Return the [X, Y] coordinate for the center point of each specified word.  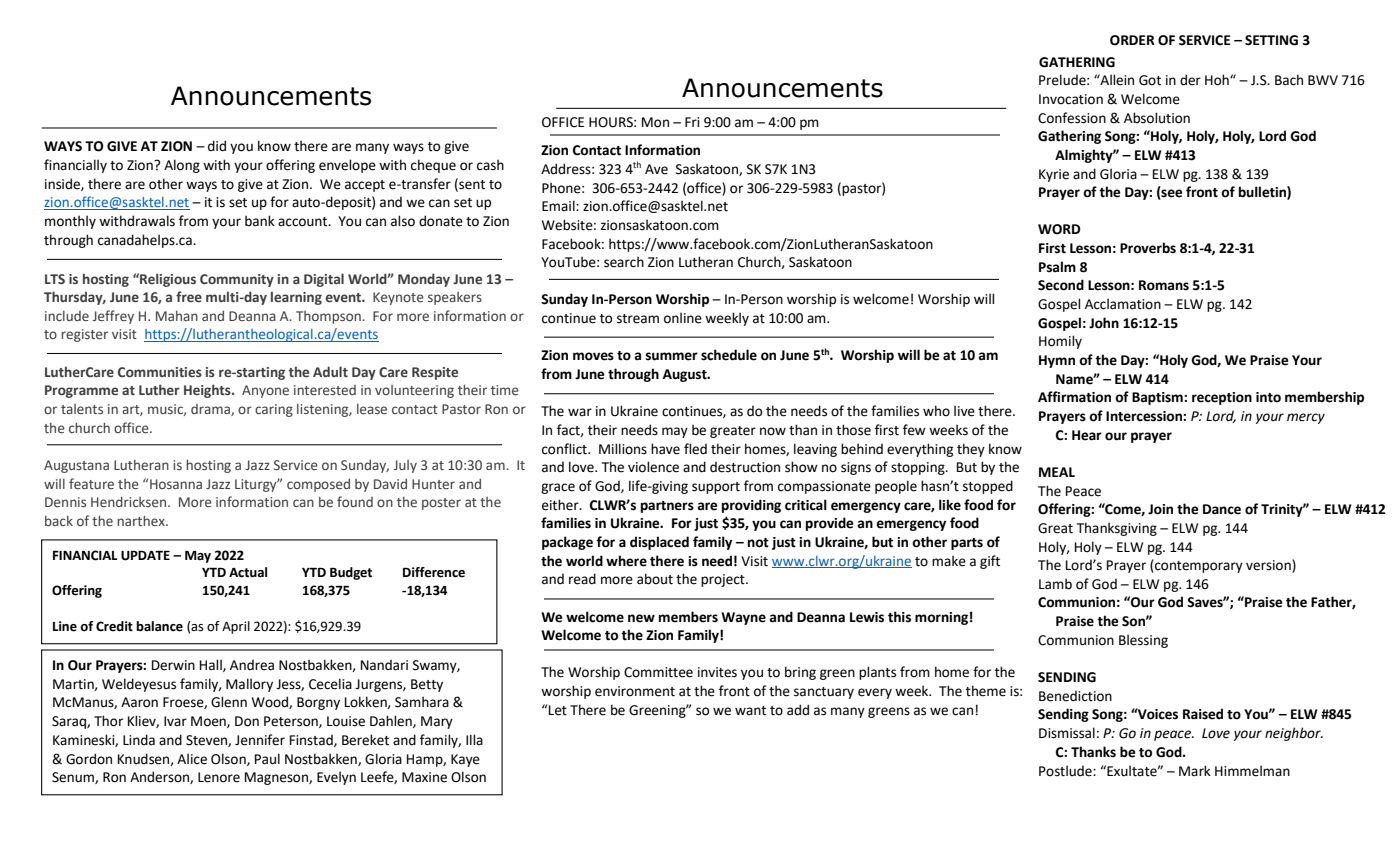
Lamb [1055, 584]
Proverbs [1148, 248]
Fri [692, 122]
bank [260, 221]
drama [211, 410]
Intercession [1145, 416]
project [724, 580]
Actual [248, 572]
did [217, 146]
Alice [192, 759]
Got [1150, 80]
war [580, 412]
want [750, 711]
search [624, 262]
